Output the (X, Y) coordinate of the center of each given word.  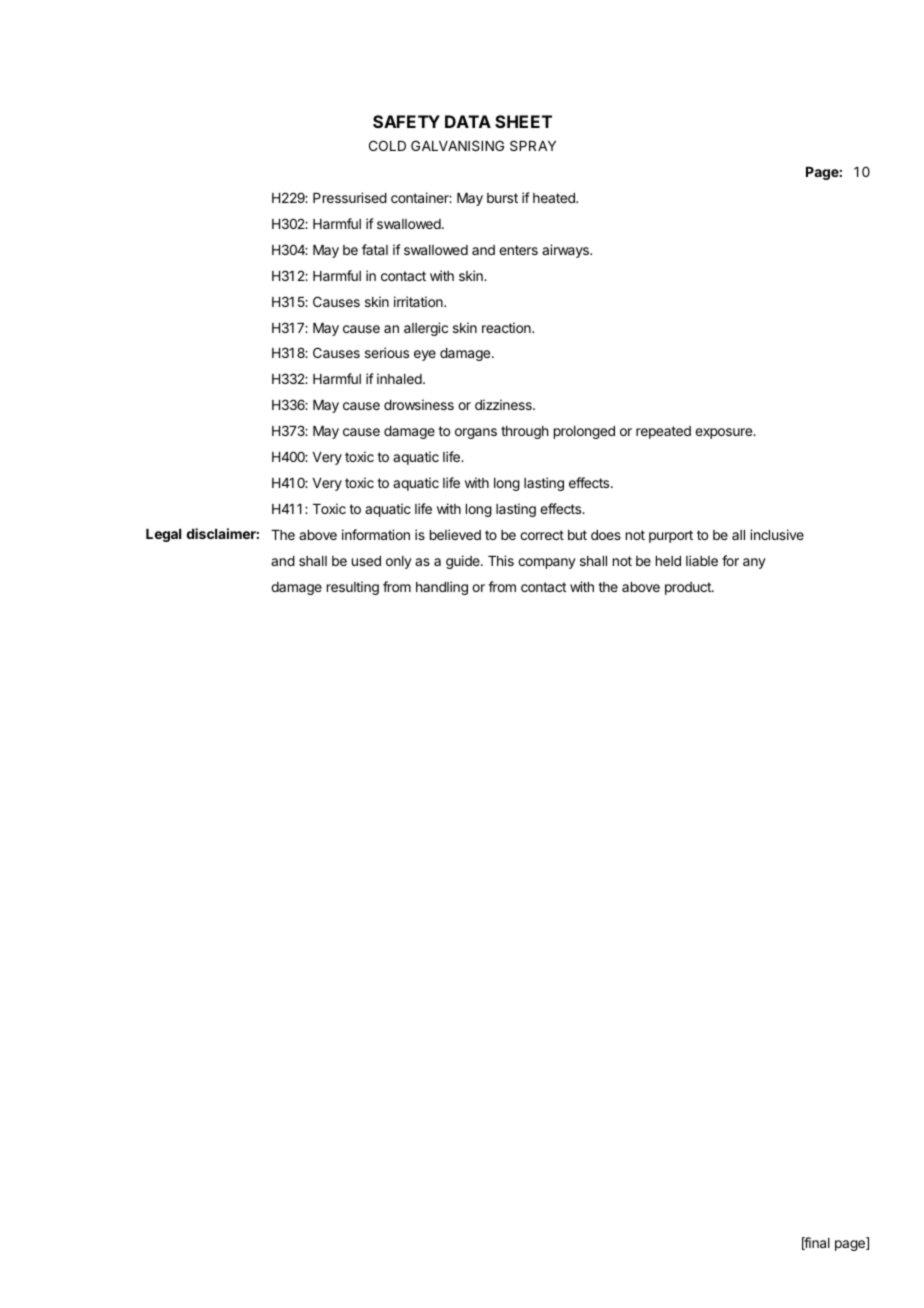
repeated (663, 432)
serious (387, 352)
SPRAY (533, 145)
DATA (468, 121)
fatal (375, 249)
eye (425, 355)
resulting (353, 588)
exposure (725, 433)
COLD (387, 145)
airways (566, 251)
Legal (163, 535)
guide (464, 562)
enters (518, 250)
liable (702, 560)
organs (476, 433)
